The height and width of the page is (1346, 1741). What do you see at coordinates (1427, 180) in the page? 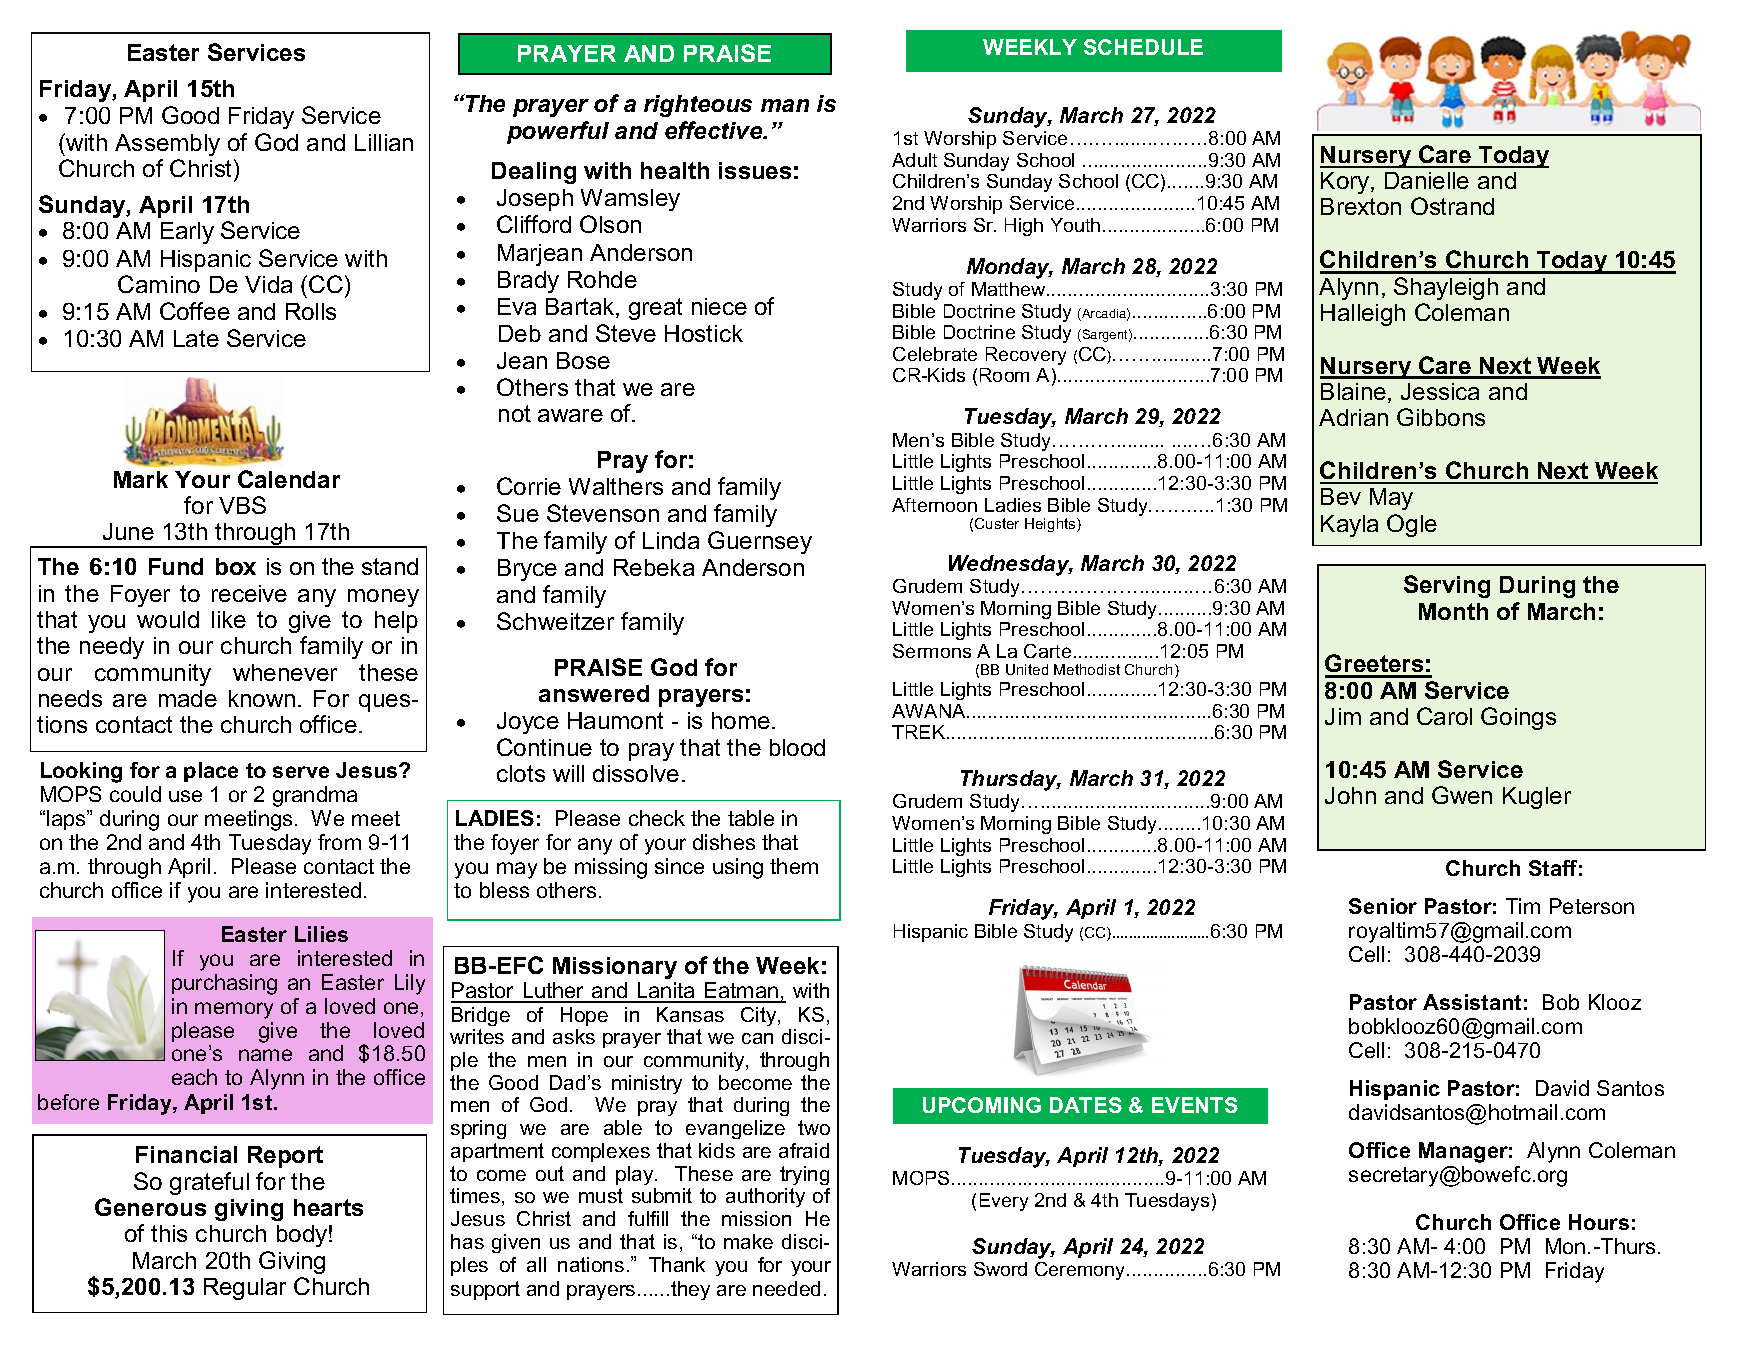
I see `Danielle` at bounding box center [1427, 180].
